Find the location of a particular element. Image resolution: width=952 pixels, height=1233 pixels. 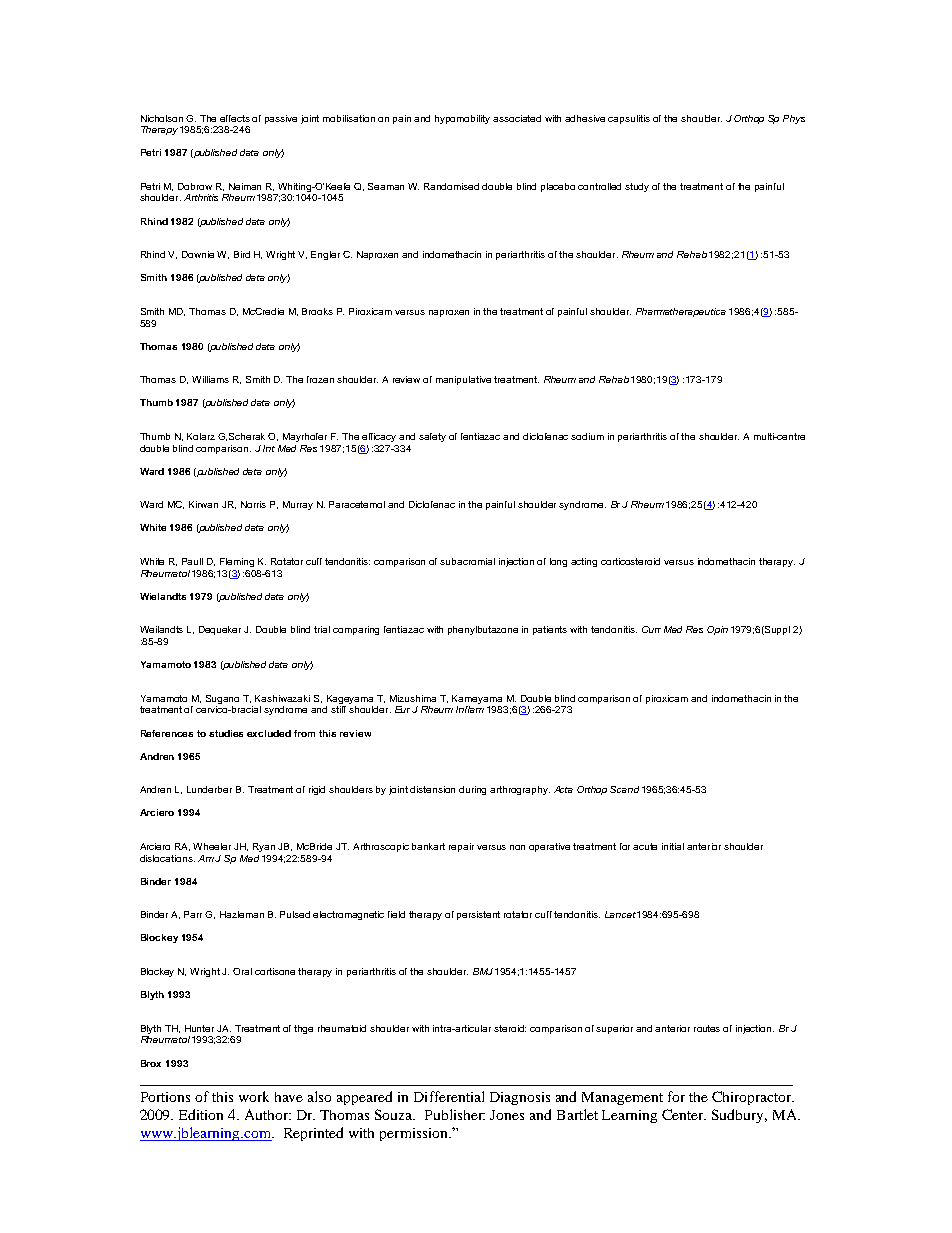

Phys is located at coordinates (794, 119).
